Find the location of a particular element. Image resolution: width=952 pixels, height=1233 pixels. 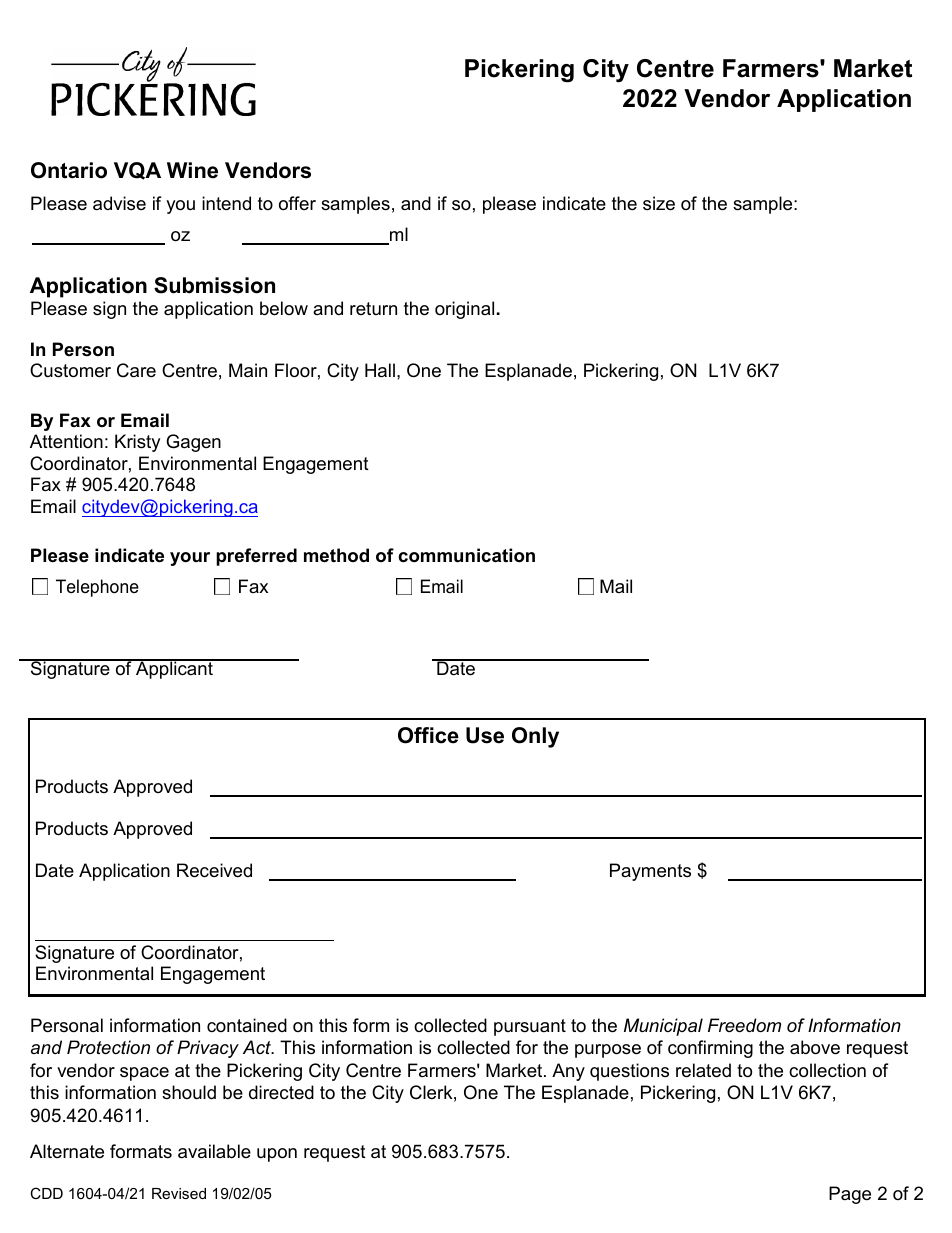

communication is located at coordinates (466, 555).
